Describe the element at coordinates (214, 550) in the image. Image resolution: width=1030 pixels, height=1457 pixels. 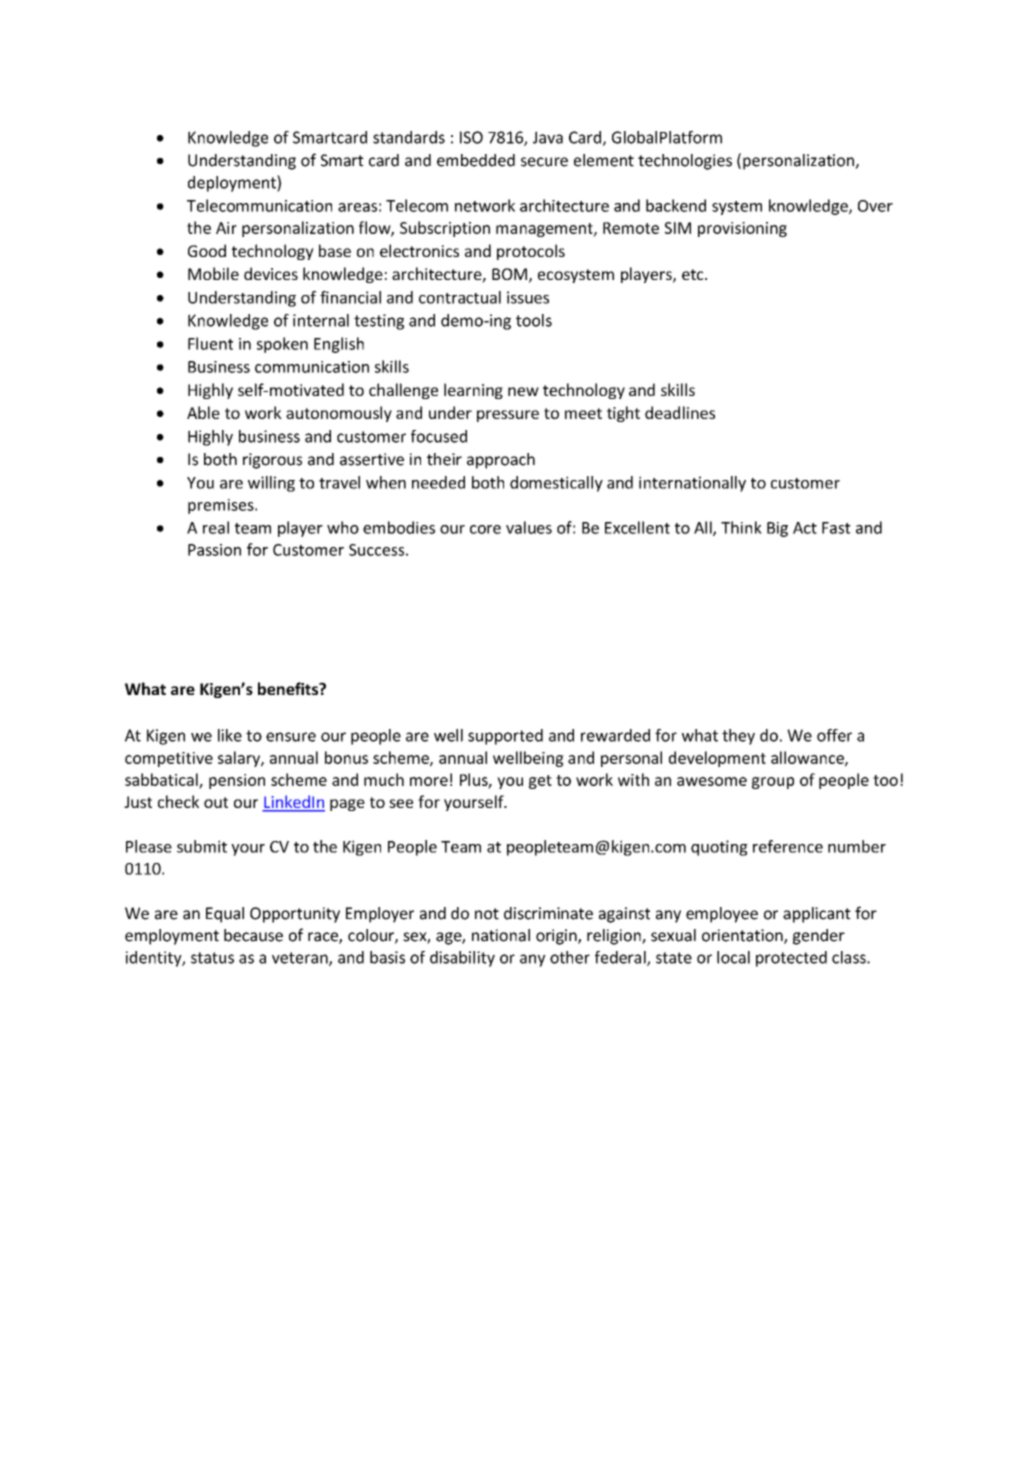
I see `Passion` at that location.
